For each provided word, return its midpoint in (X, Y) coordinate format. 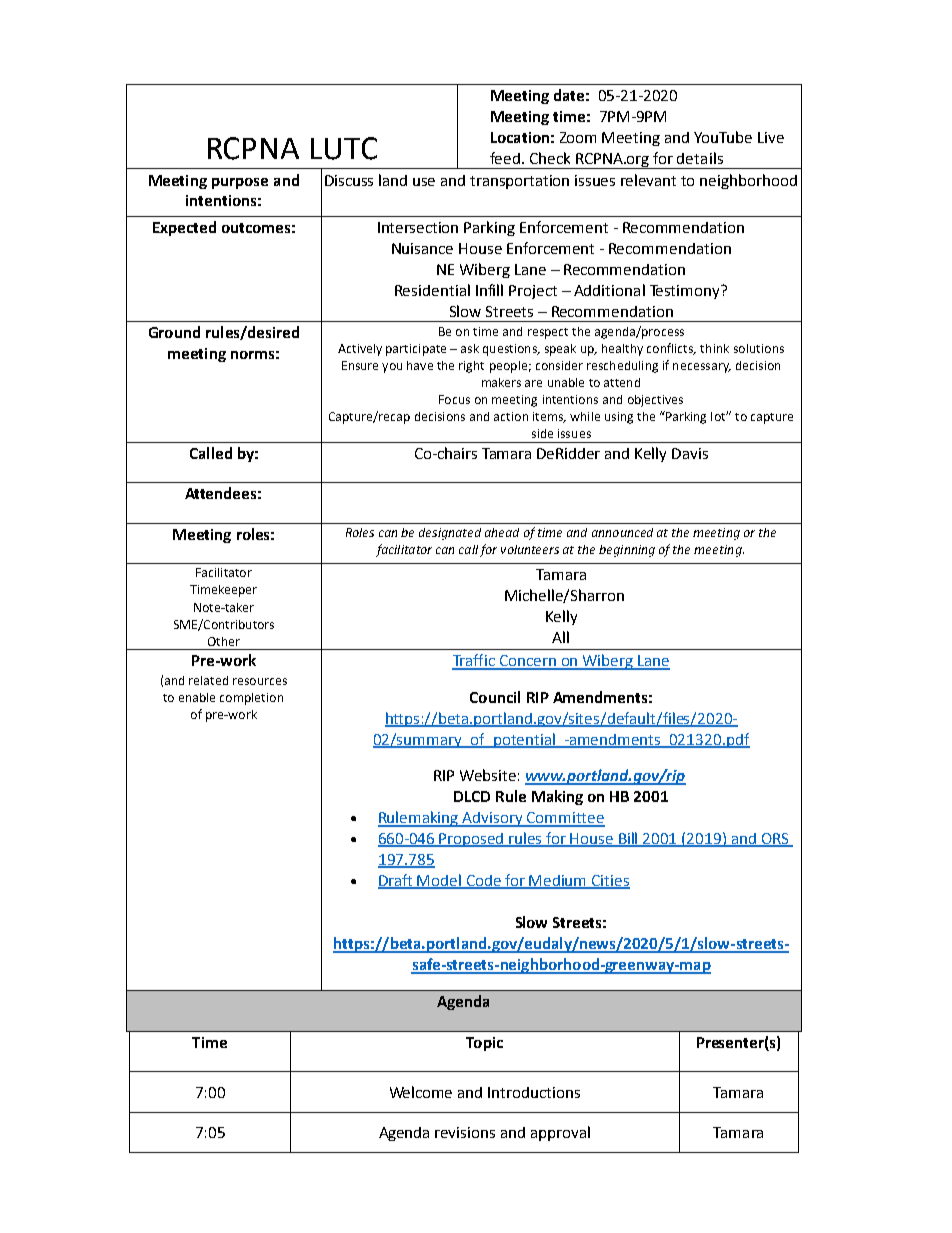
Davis (690, 453)
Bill (629, 839)
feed (505, 158)
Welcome (421, 1092)
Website (488, 775)
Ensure (360, 365)
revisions (465, 1132)
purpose (240, 183)
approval (560, 1133)
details (700, 158)
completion (251, 699)
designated (450, 534)
